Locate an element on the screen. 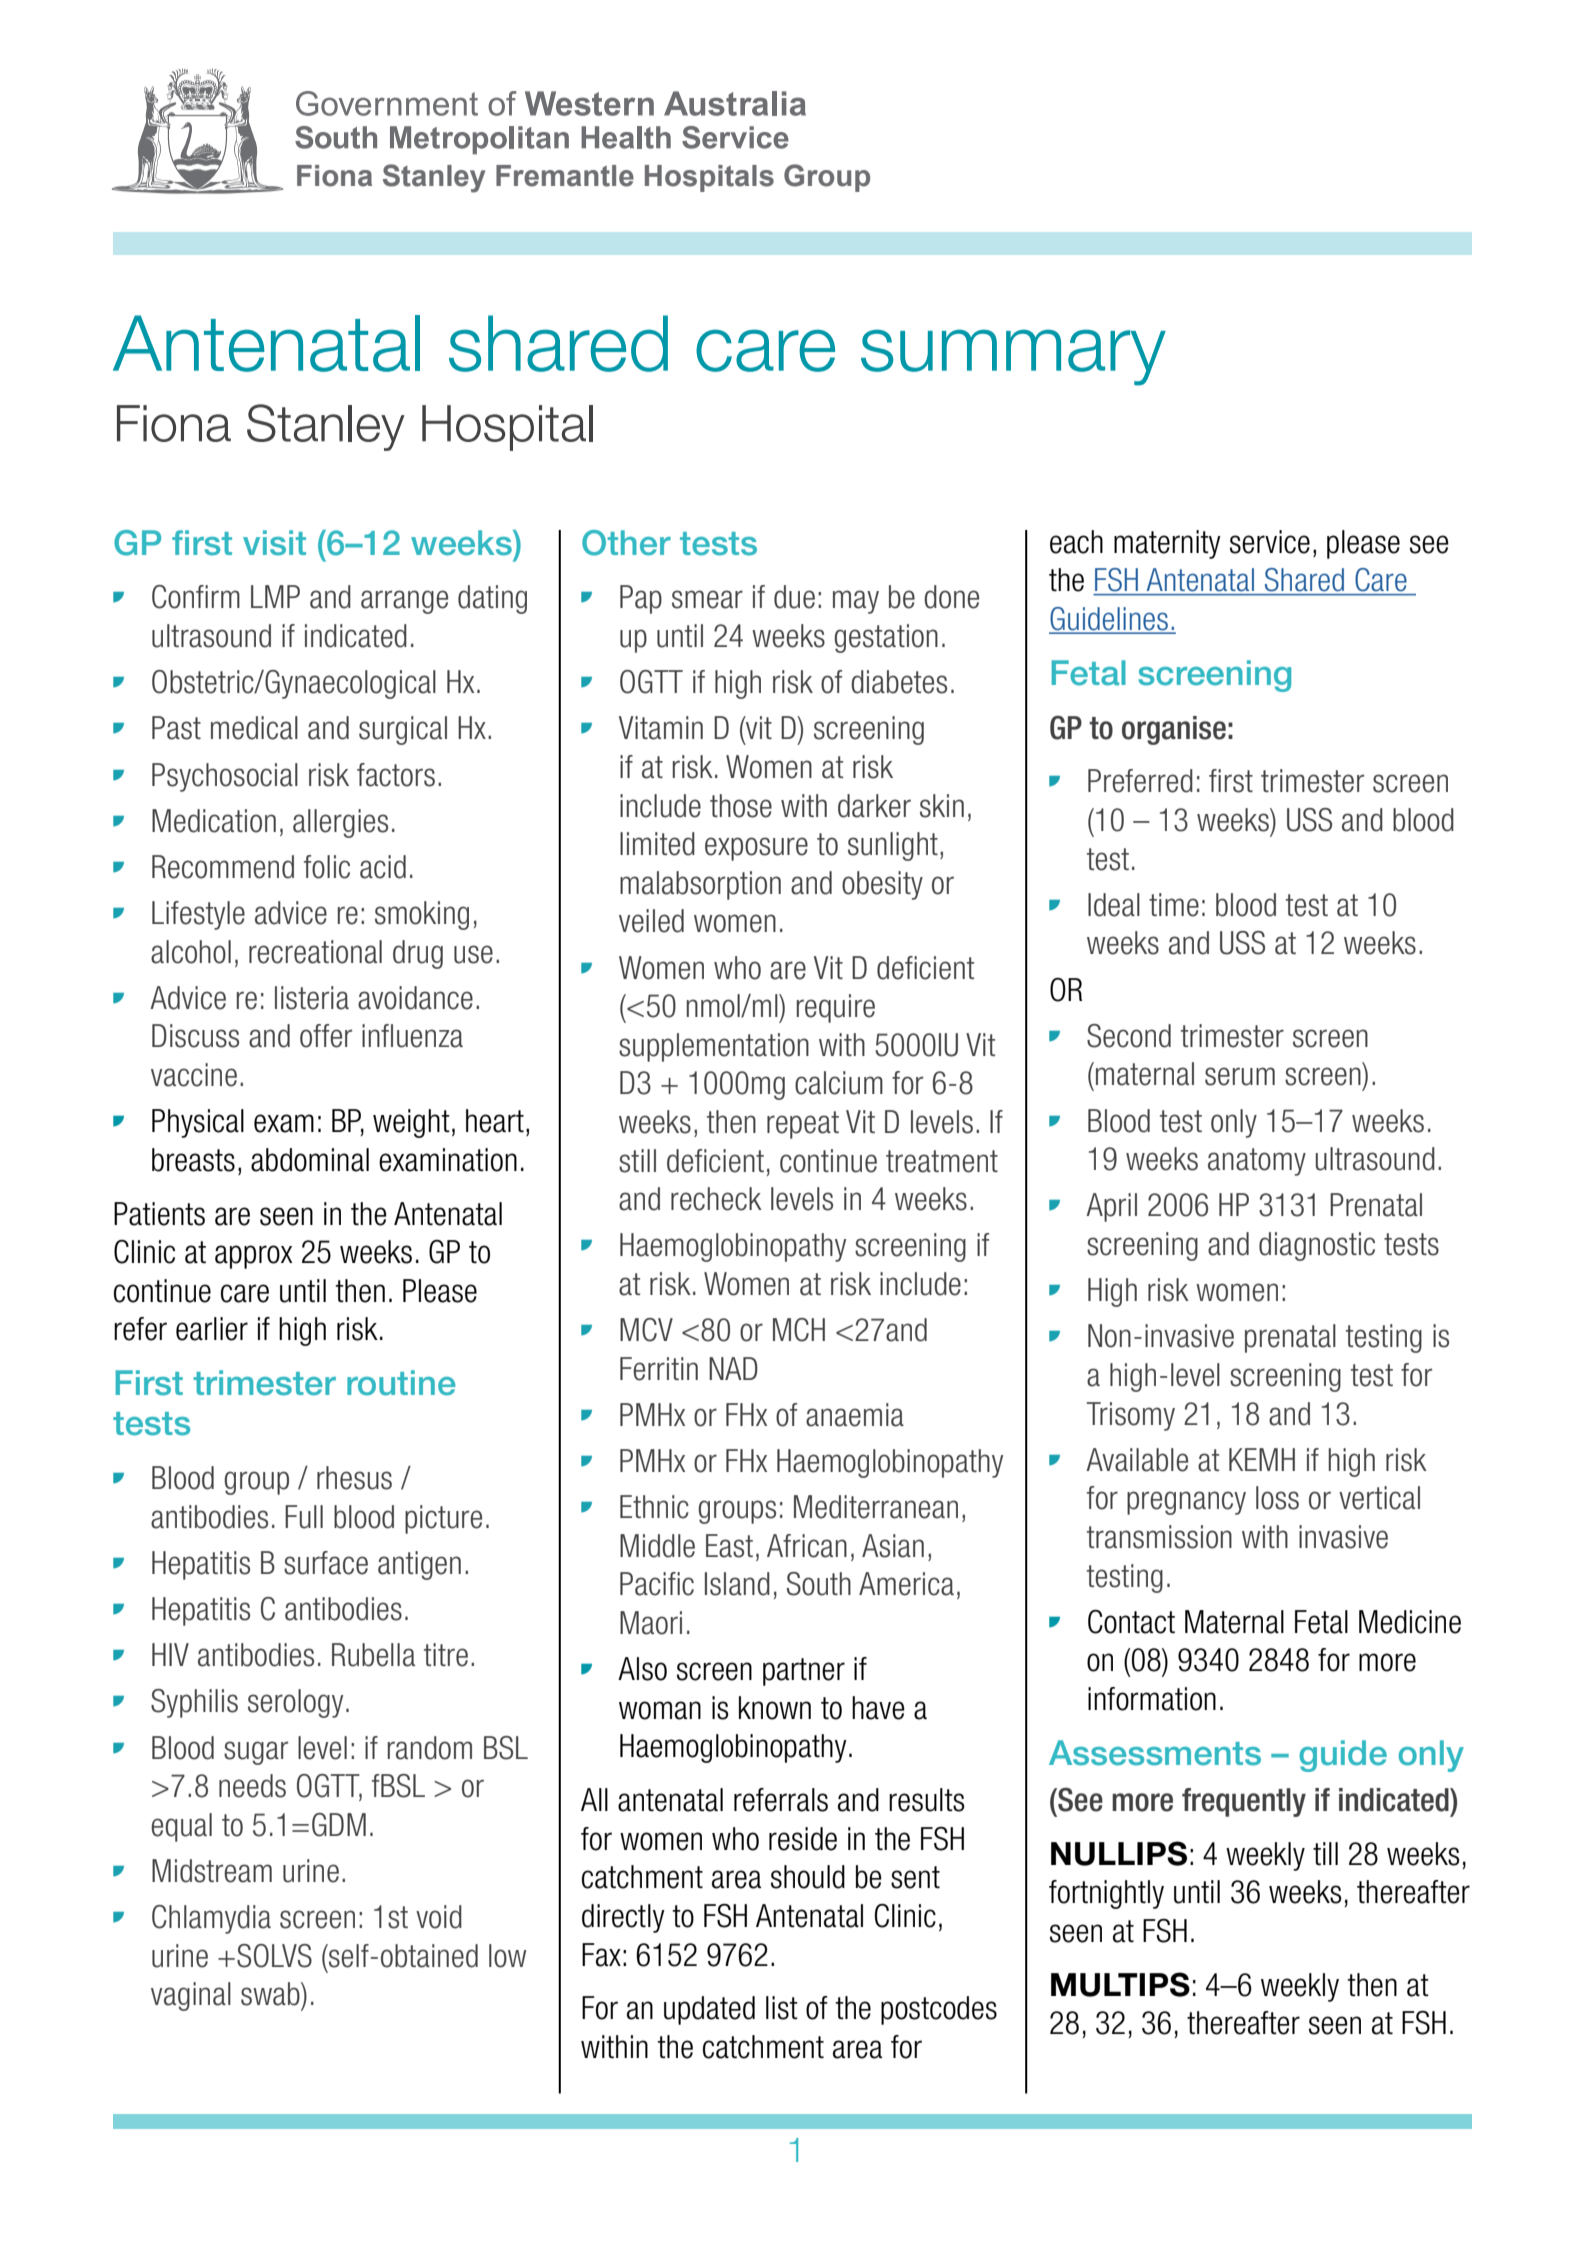 This screenshot has height=2242, width=1585. serum is located at coordinates (1240, 1076).
